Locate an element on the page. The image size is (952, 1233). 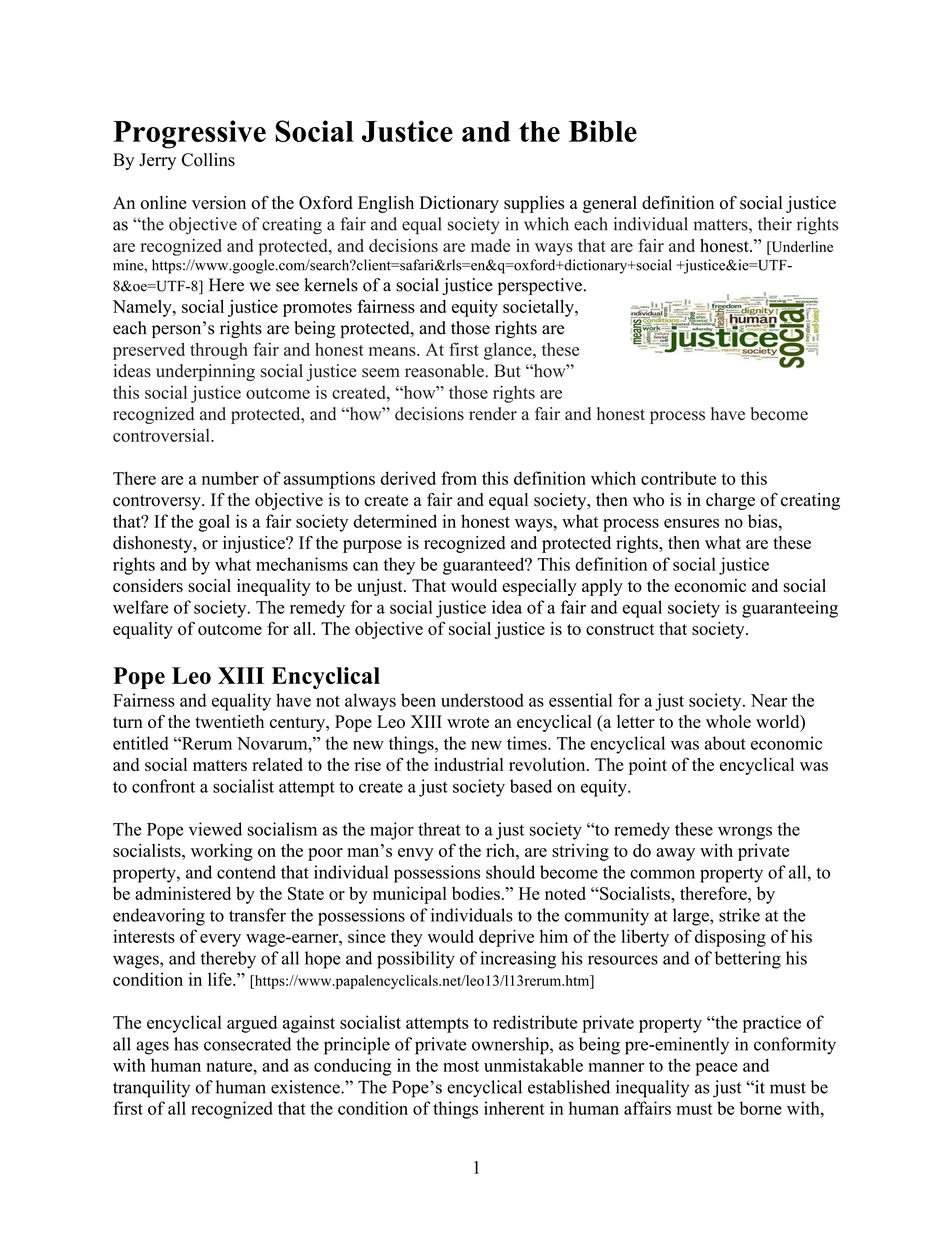
Collins is located at coordinates (208, 160).
